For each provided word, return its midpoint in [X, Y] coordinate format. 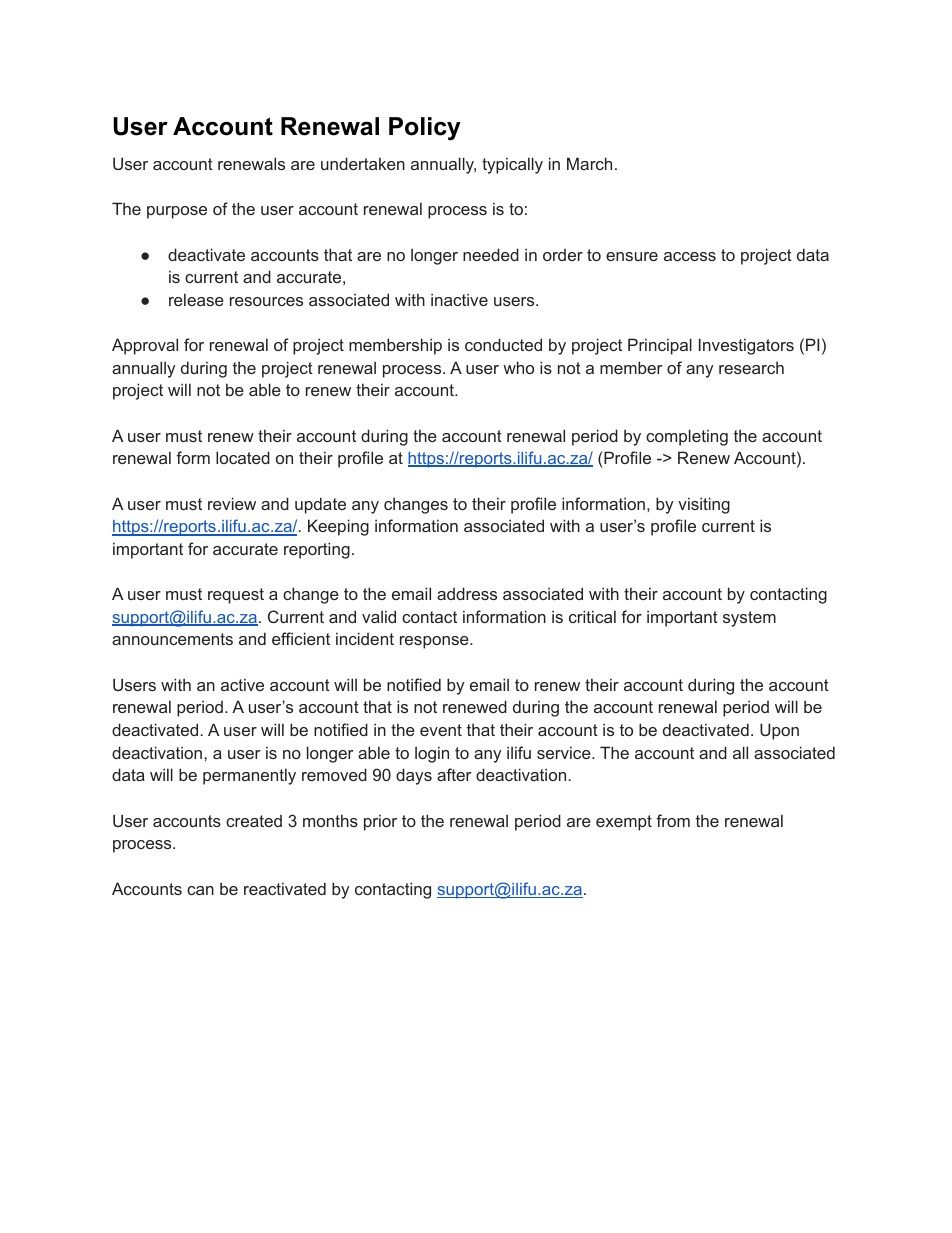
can [200, 890]
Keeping [338, 527]
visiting [704, 505]
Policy [425, 129]
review [232, 503]
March [589, 163]
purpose [177, 212]
